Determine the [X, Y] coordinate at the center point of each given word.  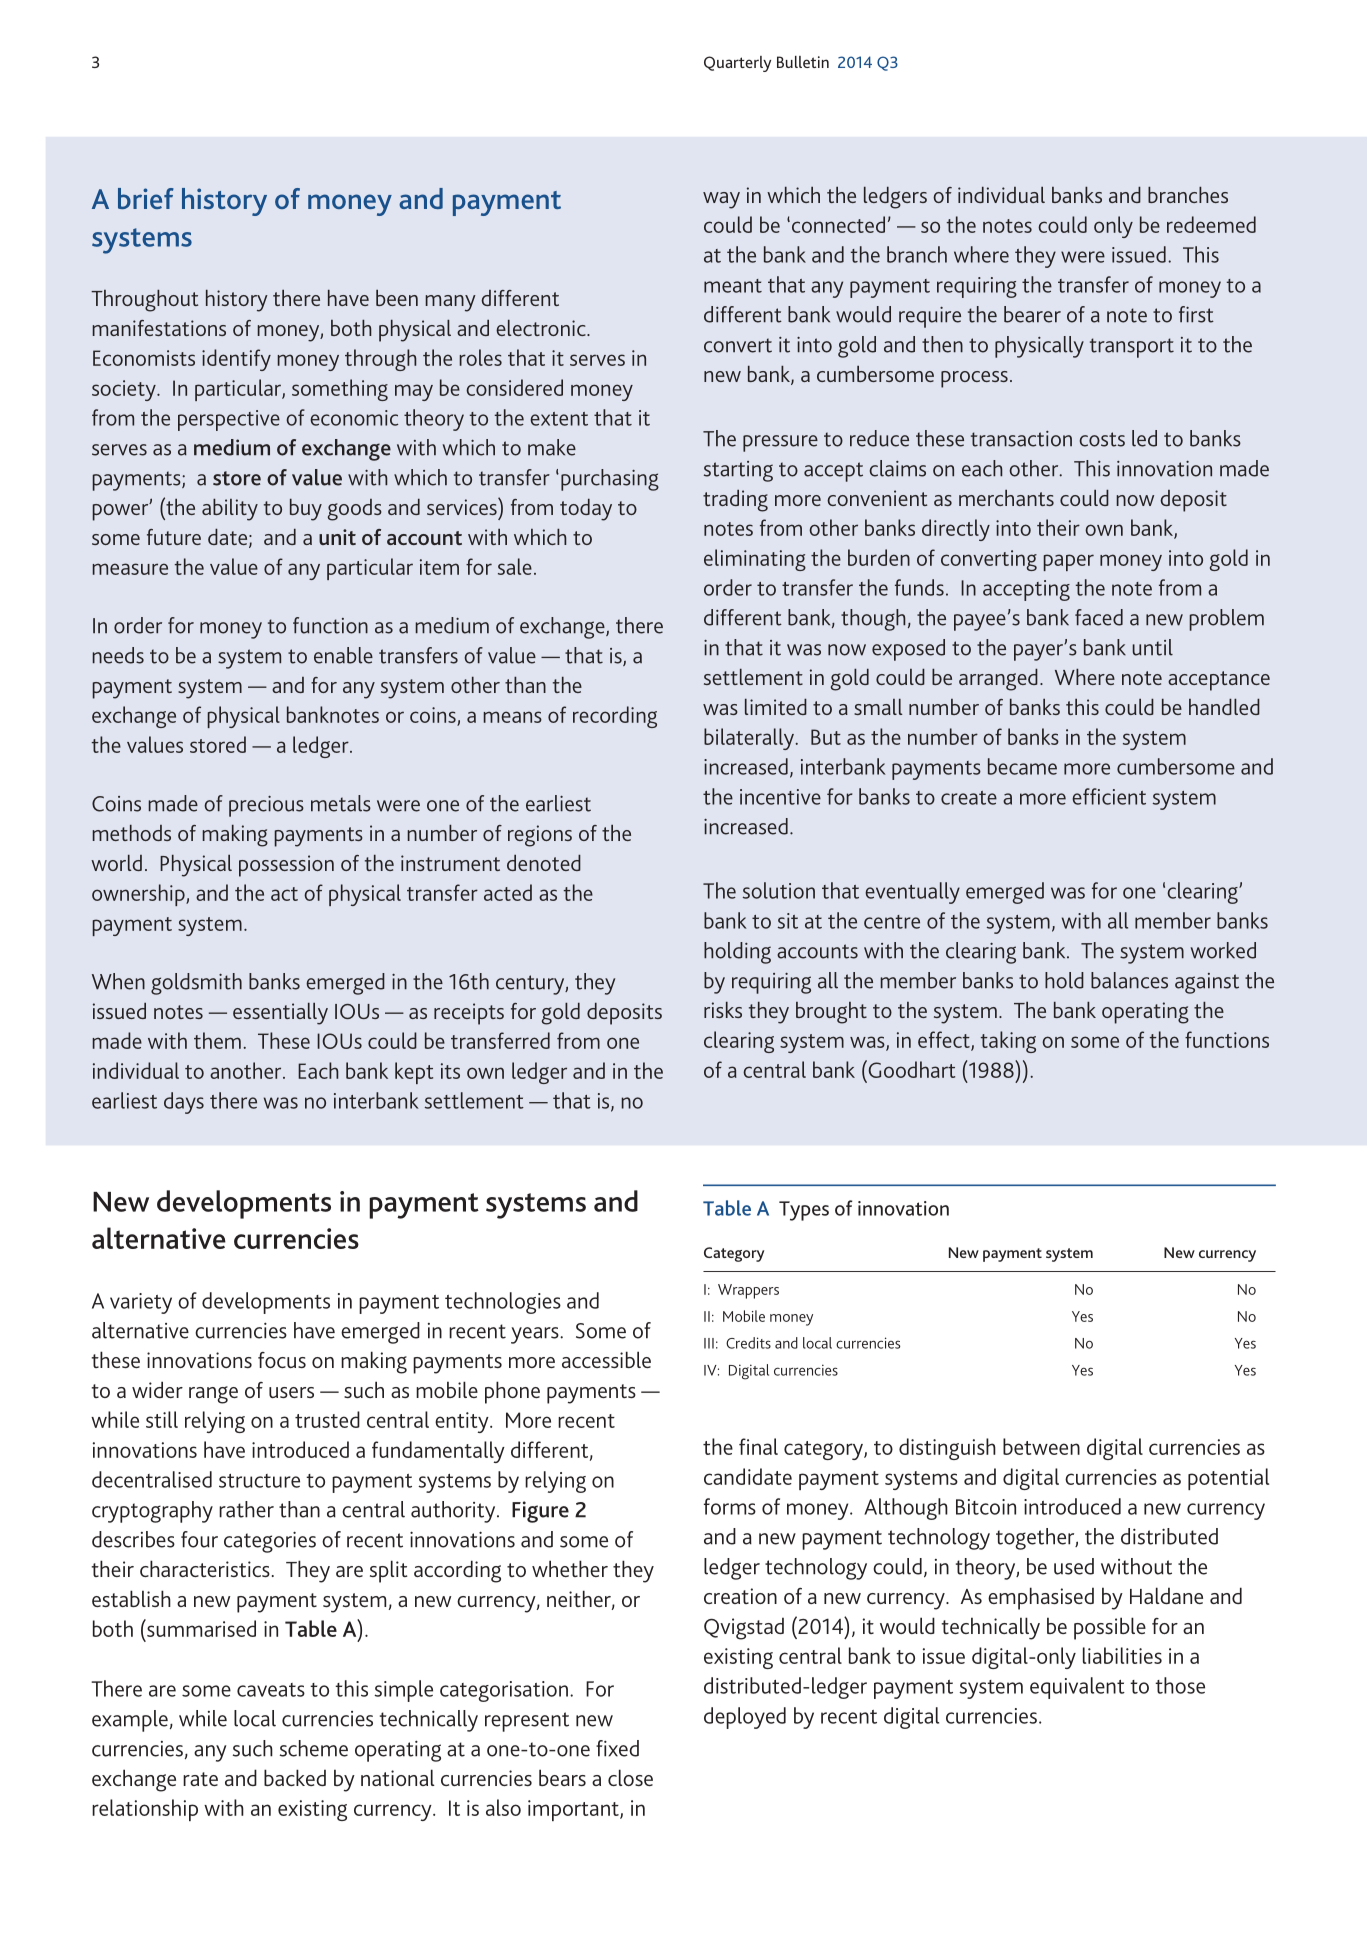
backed [295, 1777]
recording [615, 717]
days [184, 1103]
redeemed [1211, 224]
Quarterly [737, 64]
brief [146, 198]
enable [343, 655]
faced [1099, 617]
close [630, 1777]
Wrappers [748, 1291]
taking [1008, 1042]
